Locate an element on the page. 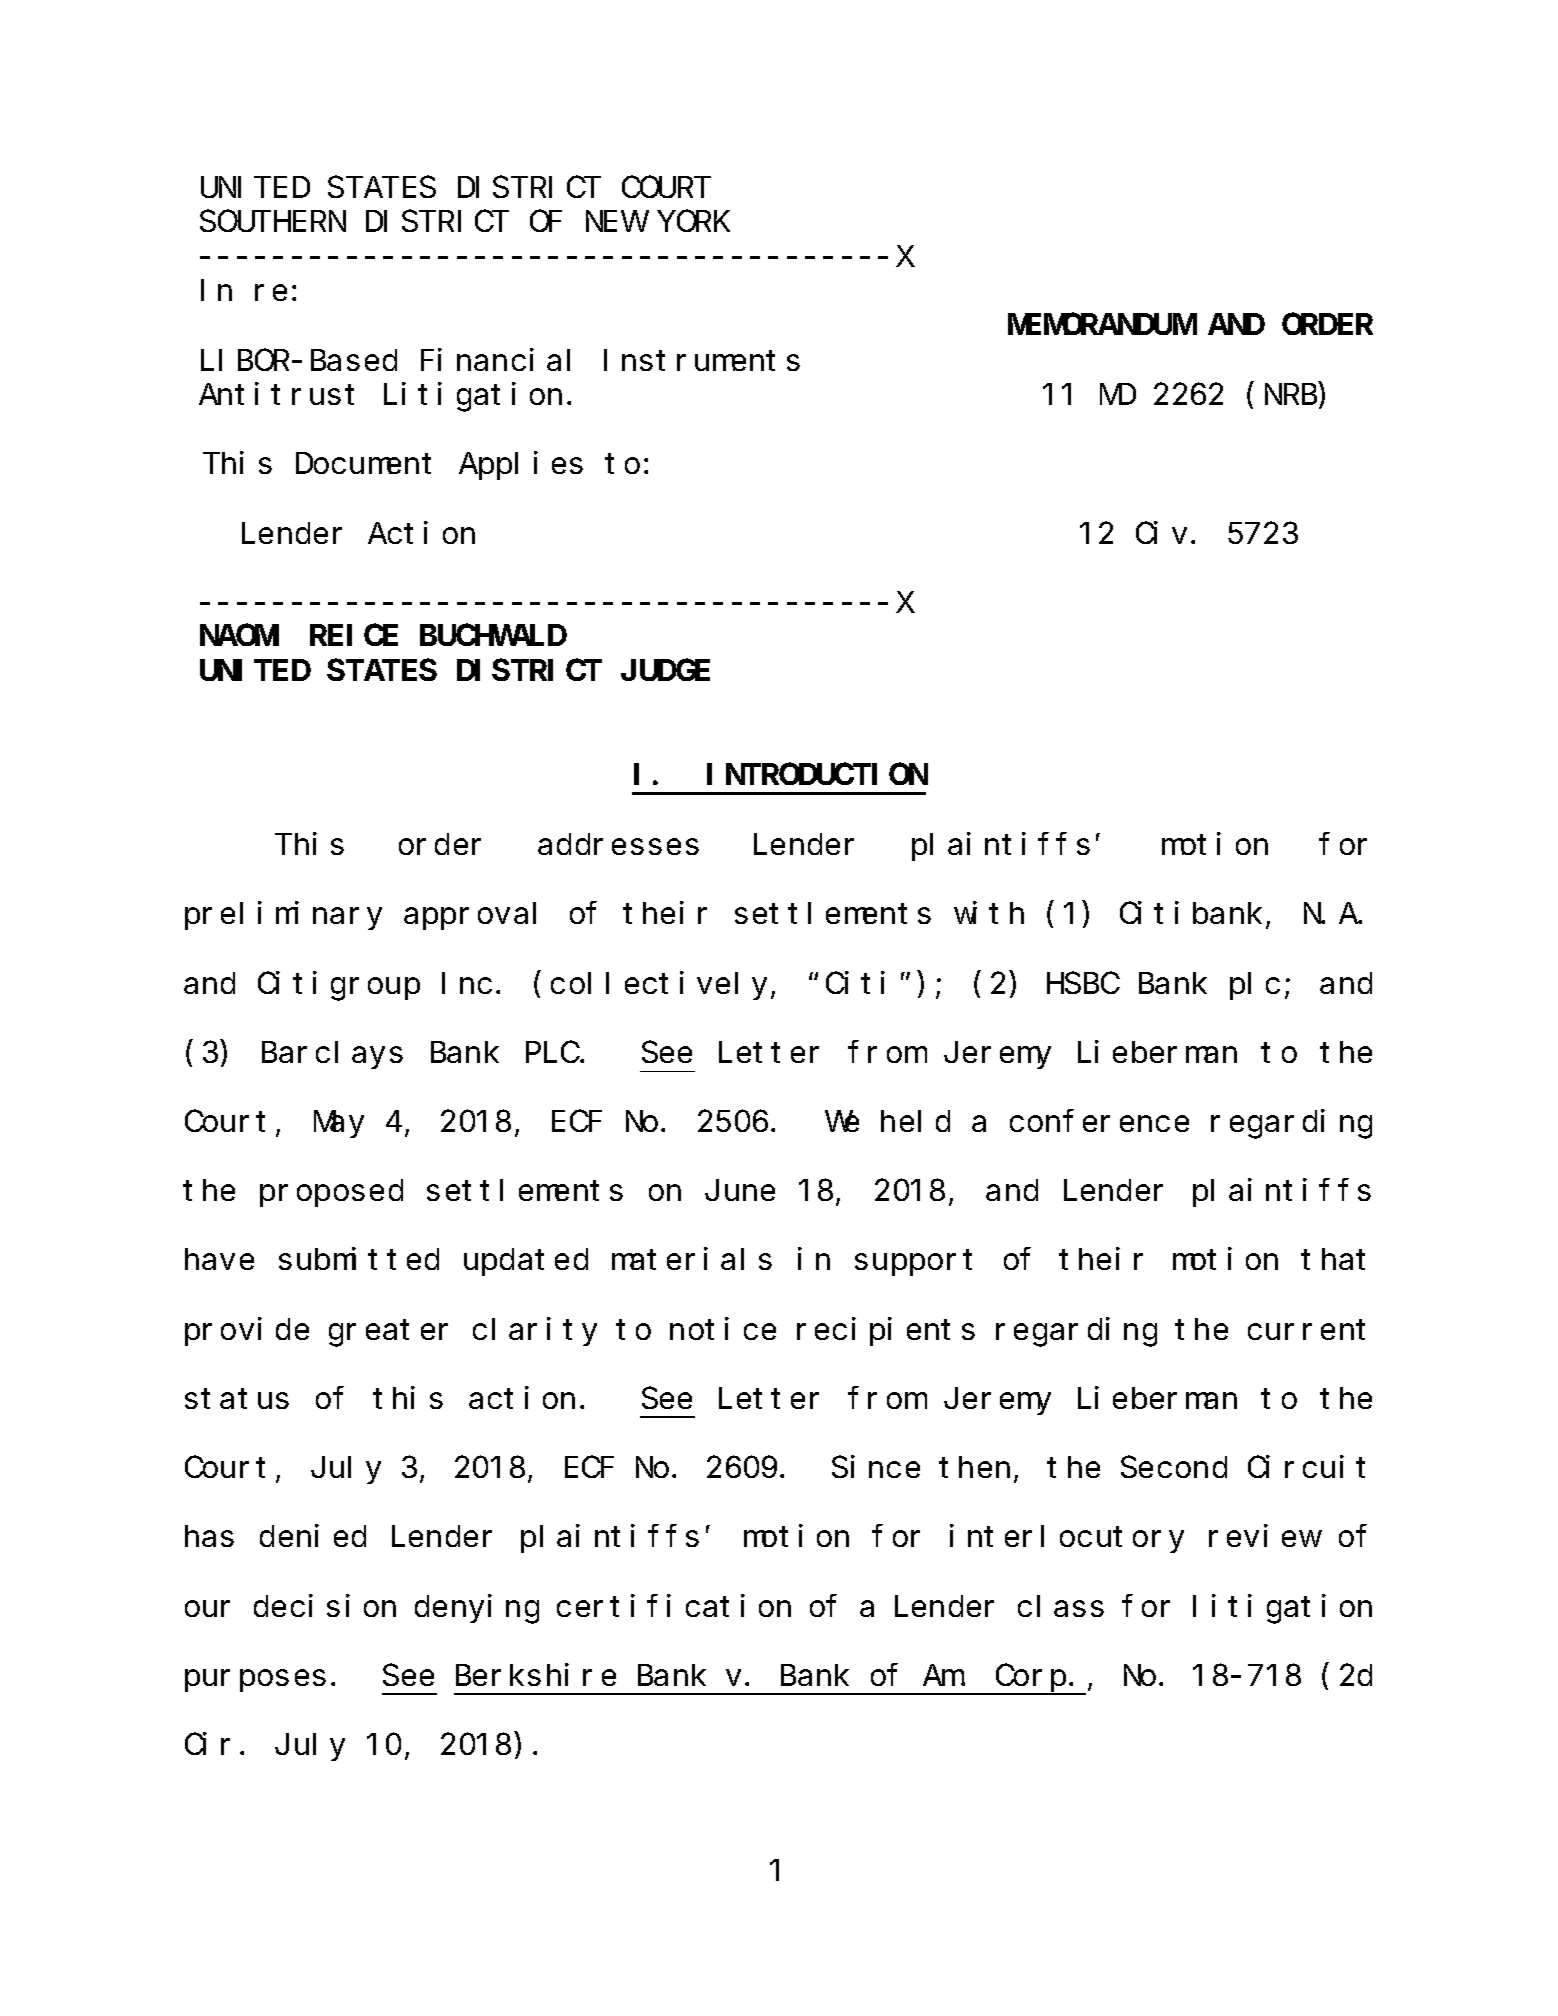 This page has width=1558, height=2016. decision is located at coordinates (325, 1606).
